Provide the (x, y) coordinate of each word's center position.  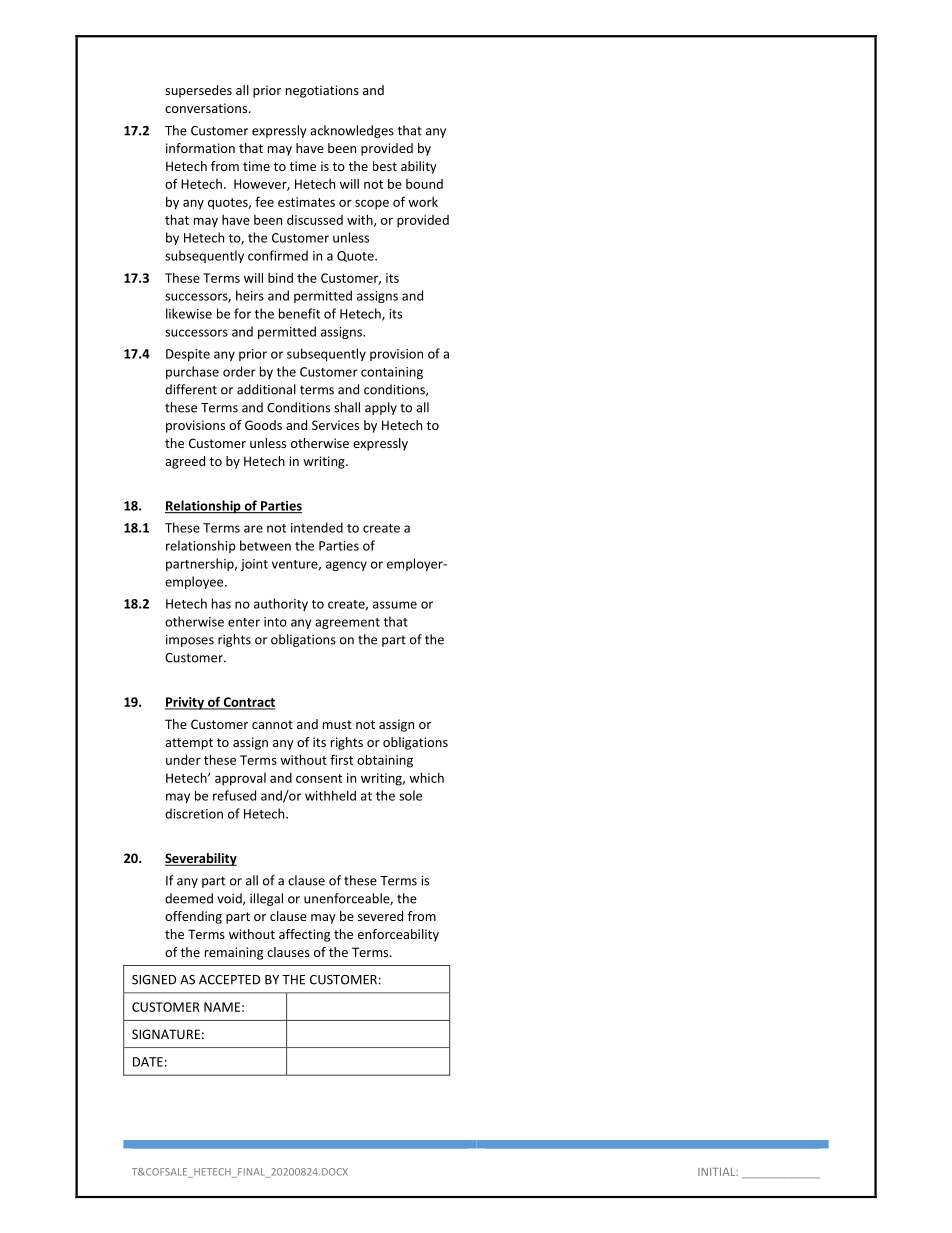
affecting (304, 935)
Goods (263, 425)
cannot (272, 724)
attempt (189, 744)
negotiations (322, 91)
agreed (185, 462)
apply (381, 408)
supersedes (198, 91)
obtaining (385, 761)
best (385, 166)
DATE (148, 1062)
